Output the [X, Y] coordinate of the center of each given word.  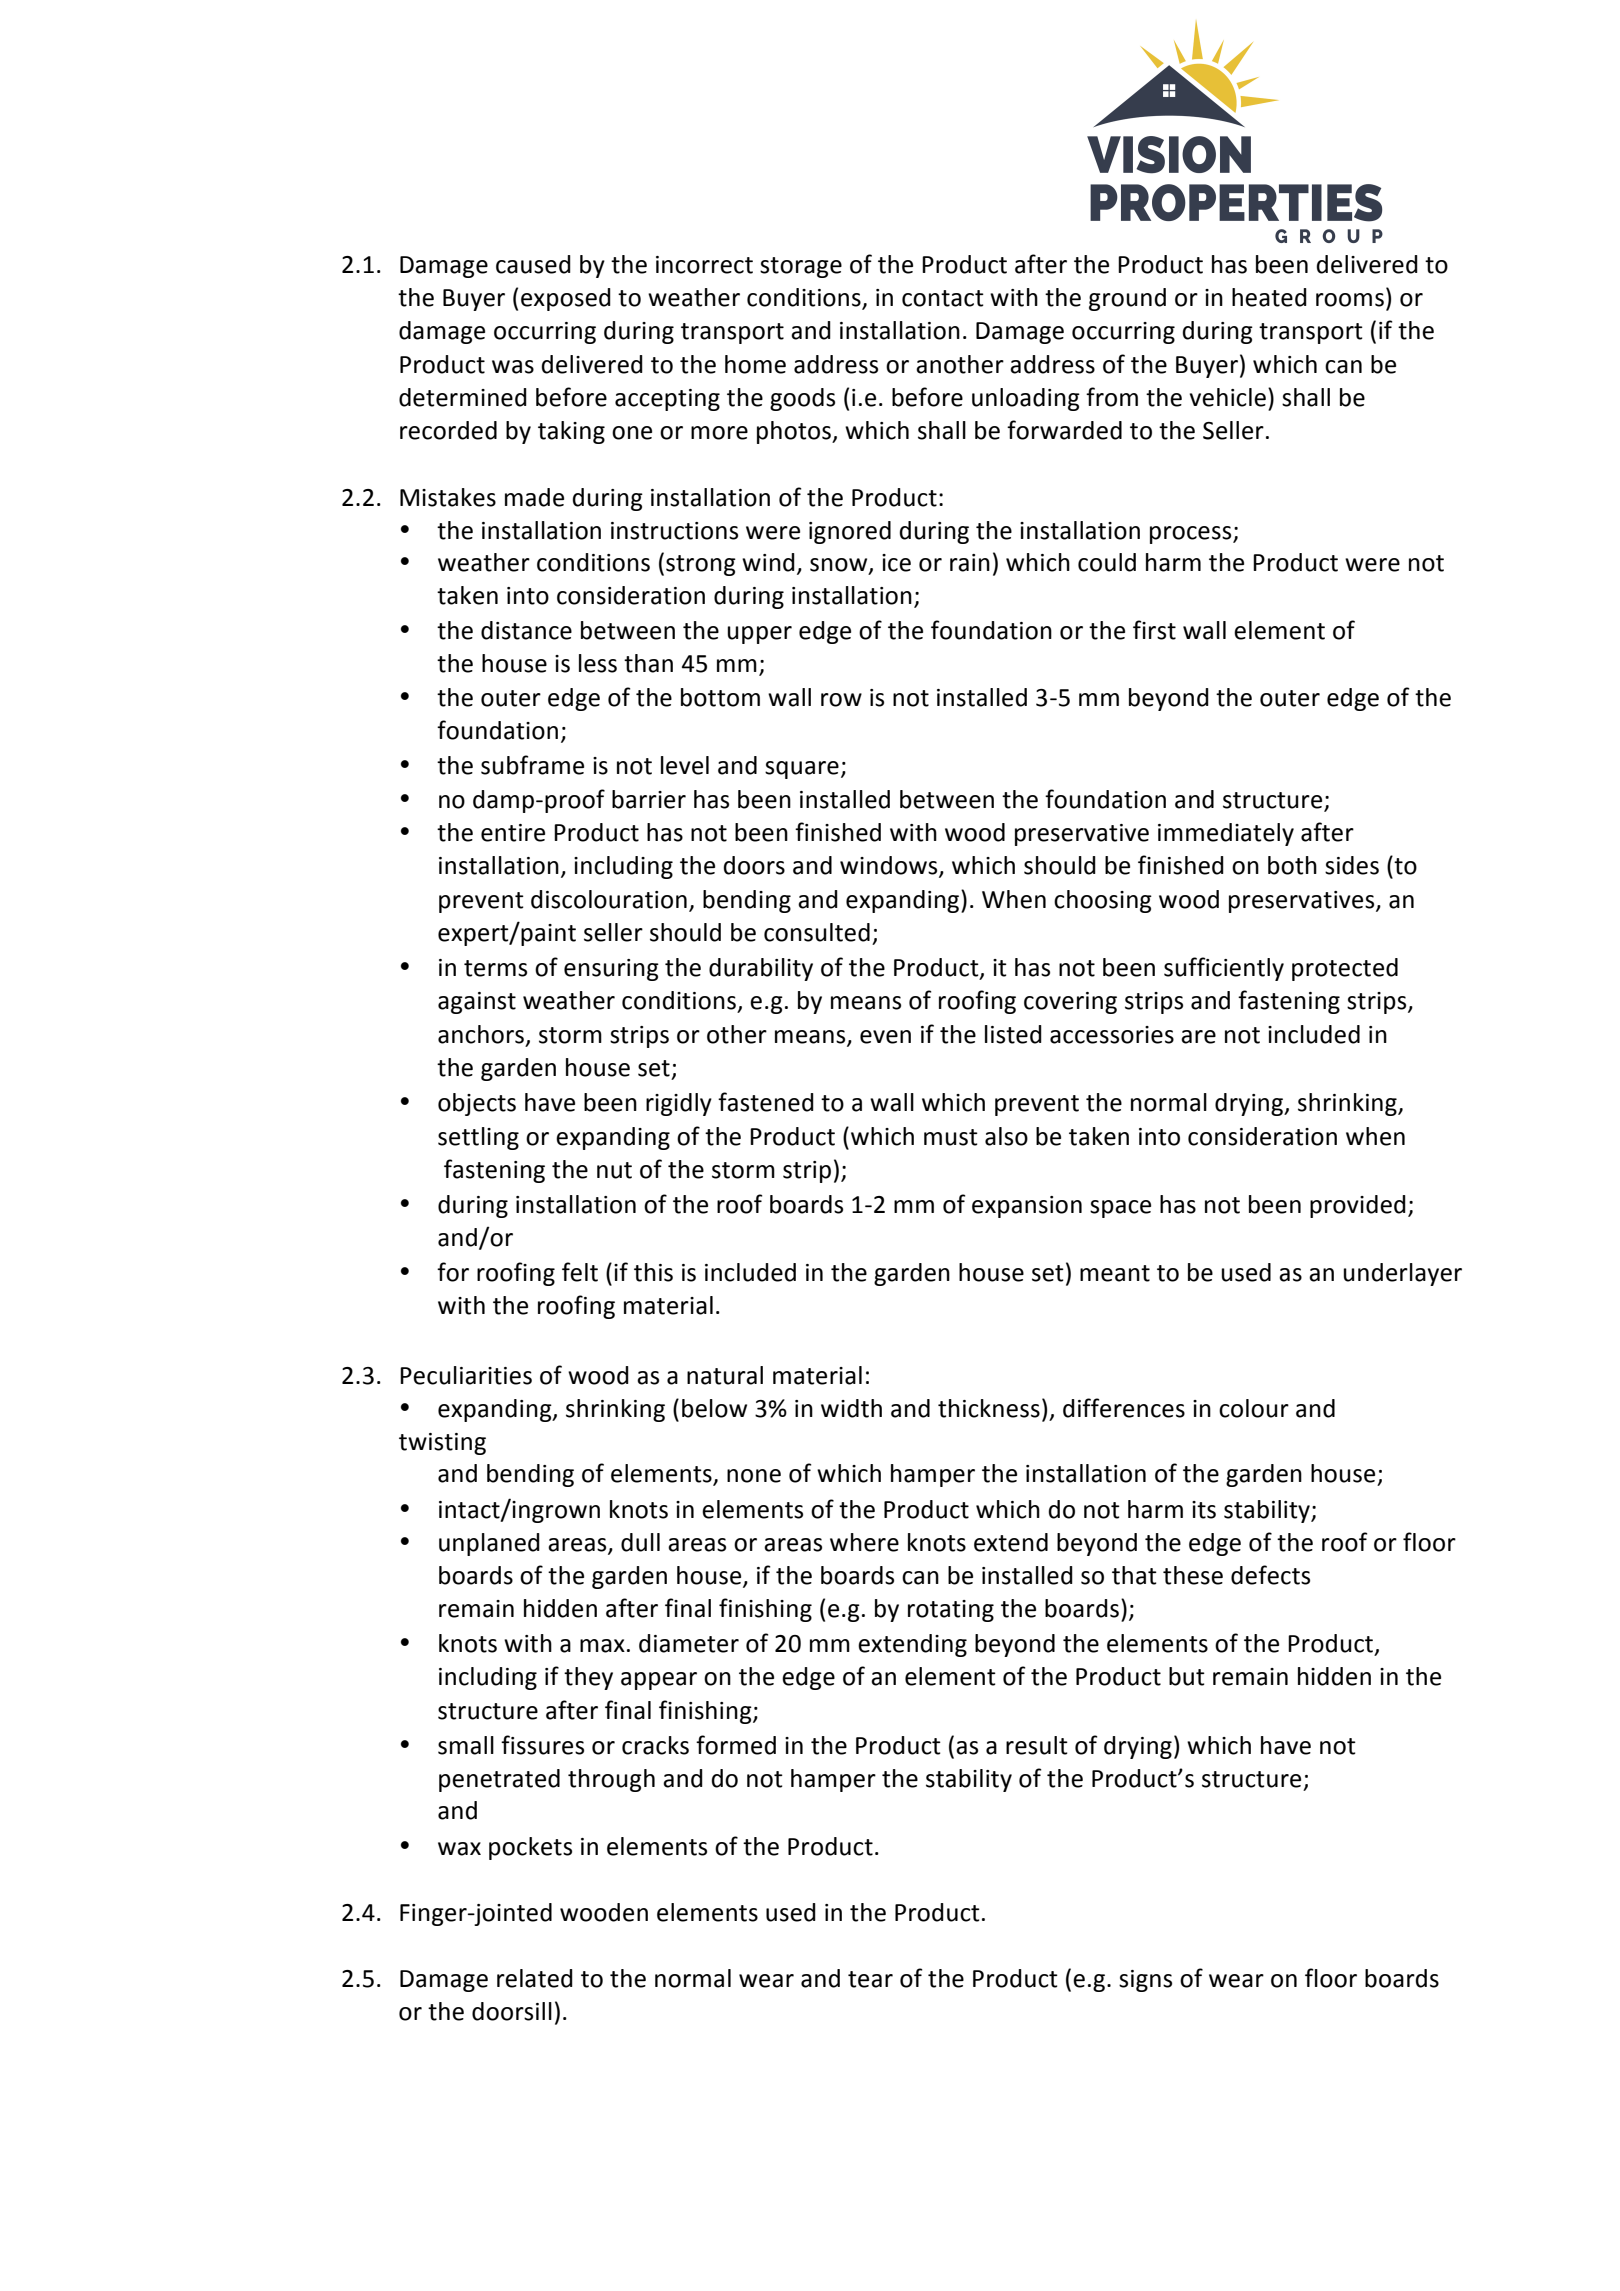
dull [640, 1542]
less [598, 663]
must [951, 1137]
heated [1269, 297]
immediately [1226, 834]
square [802, 770]
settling [478, 1138]
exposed [566, 299]
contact [943, 298]
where [864, 1542]
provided [1358, 1206]
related [535, 1978]
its [1204, 1510]
